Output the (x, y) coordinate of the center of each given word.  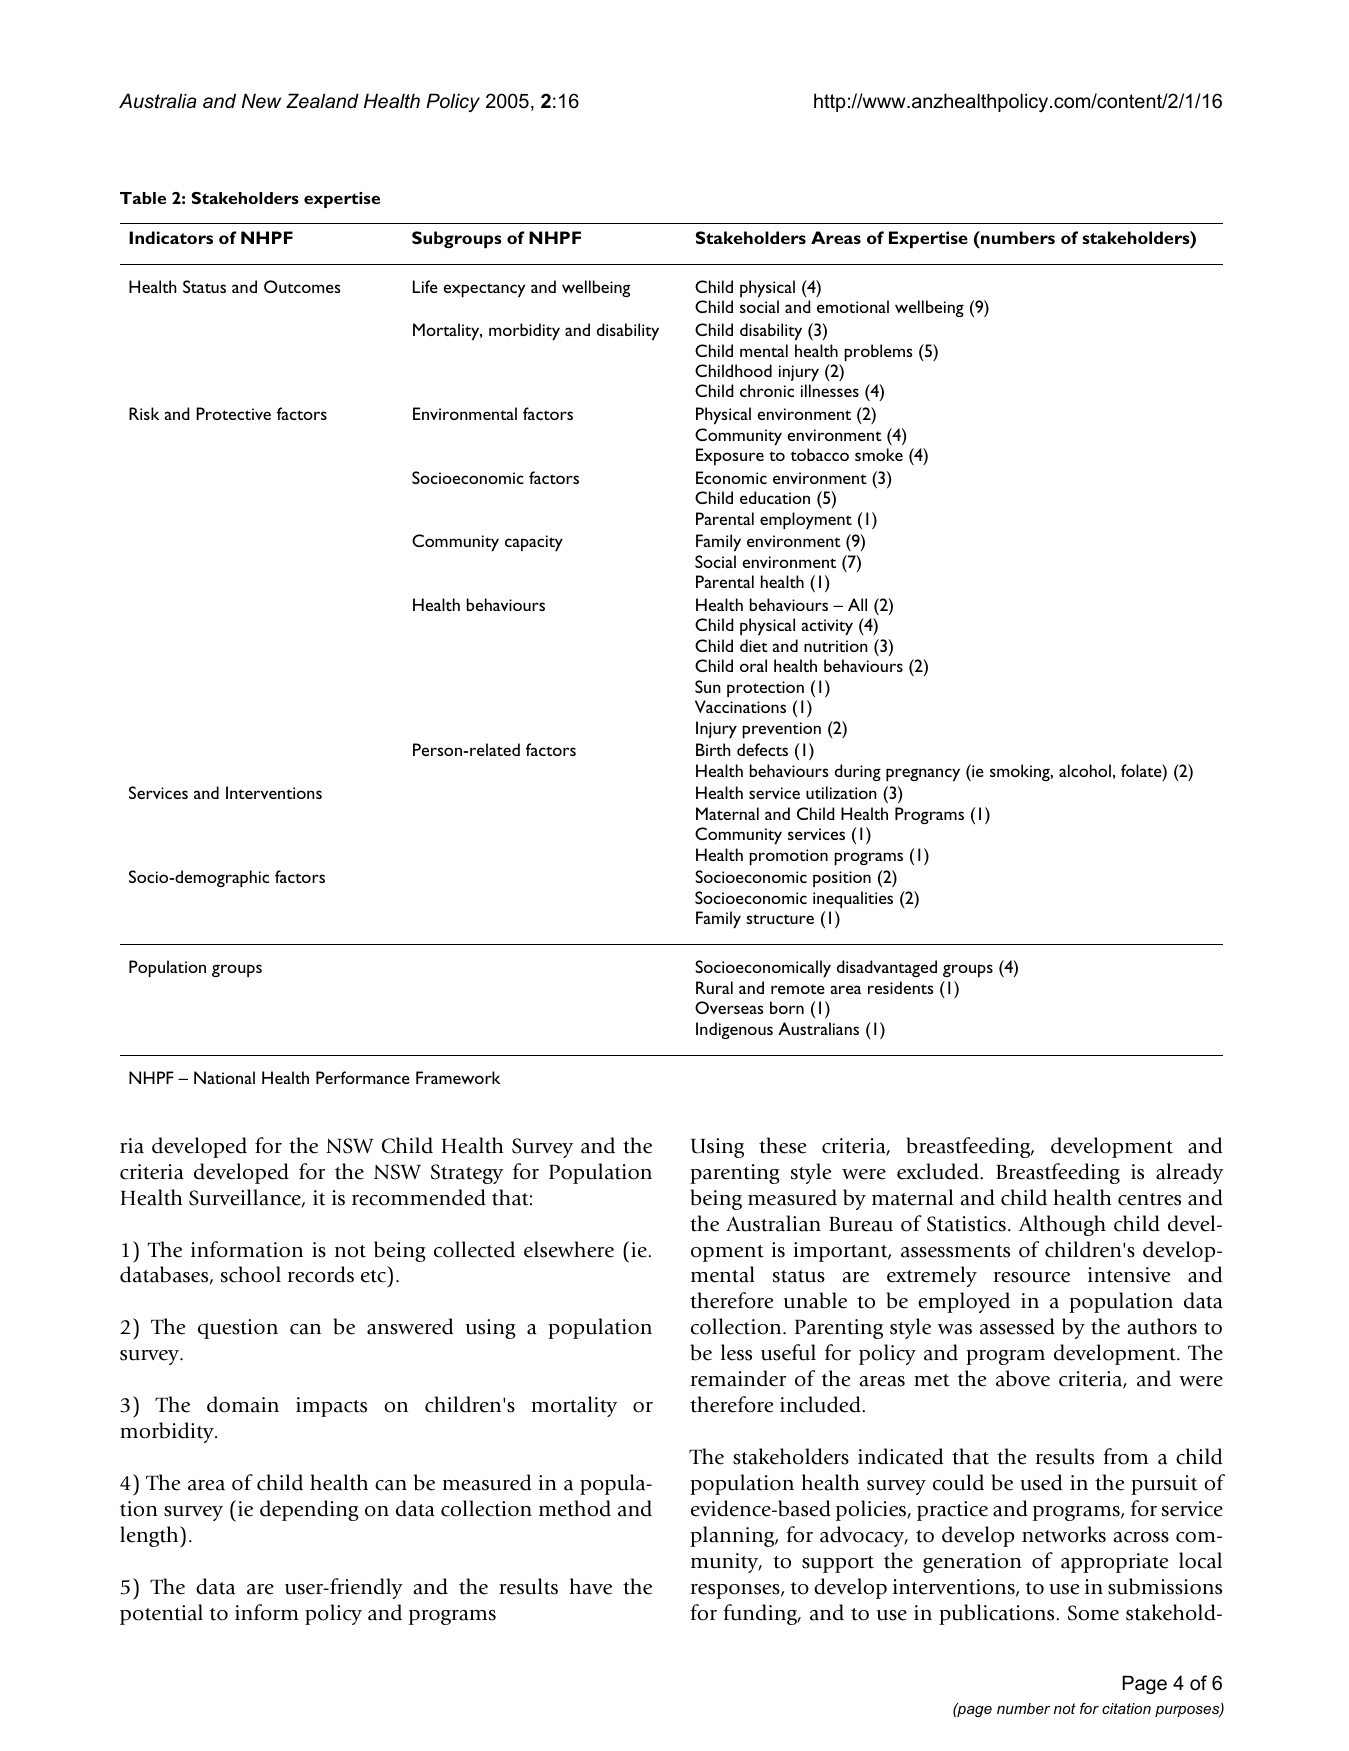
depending (309, 1510)
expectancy (484, 290)
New (261, 101)
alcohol (1085, 770)
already (1189, 1173)
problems (878, 352)
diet (754, 645)
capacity (534, 543)
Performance (363, 1077)
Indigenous (734, 1030)
